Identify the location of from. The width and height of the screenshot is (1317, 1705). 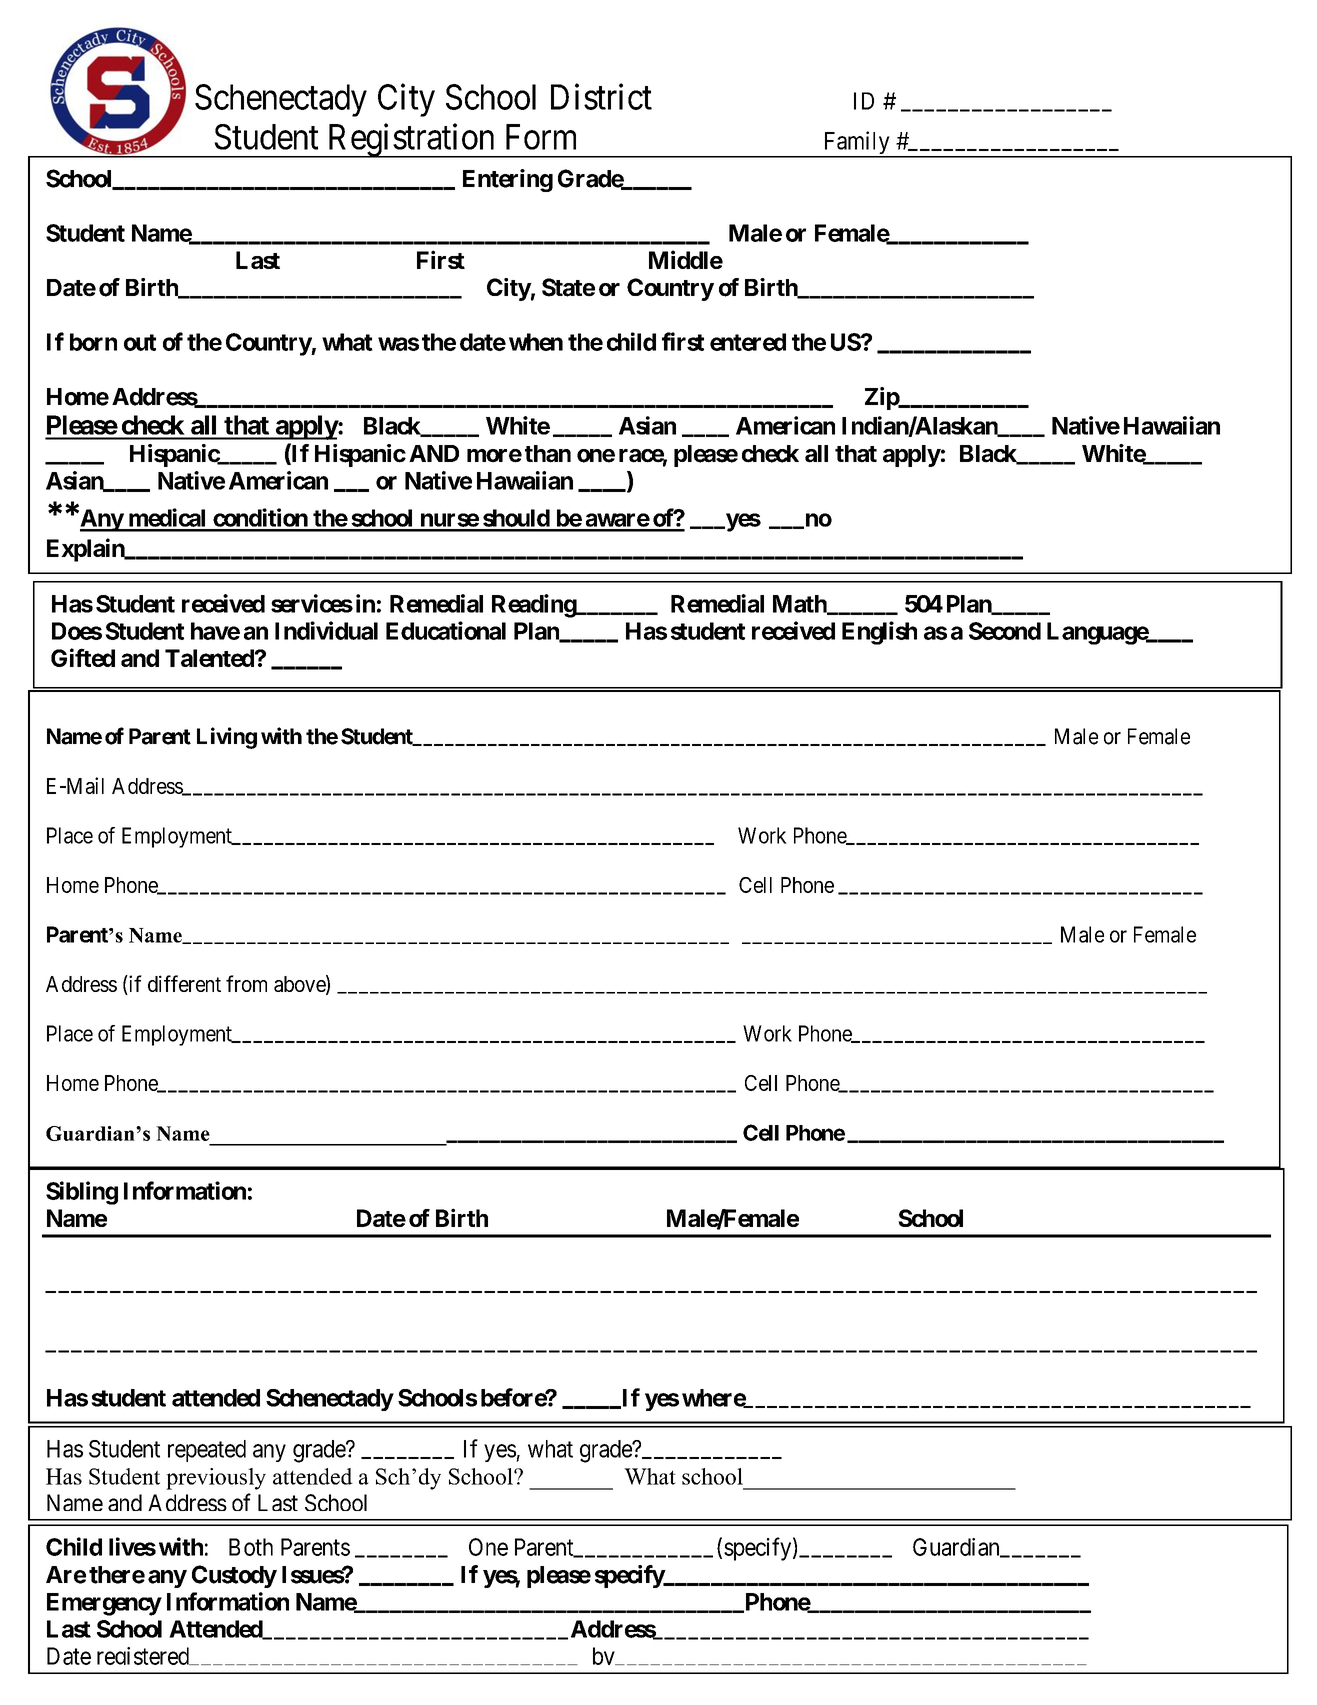
(246, 983).
